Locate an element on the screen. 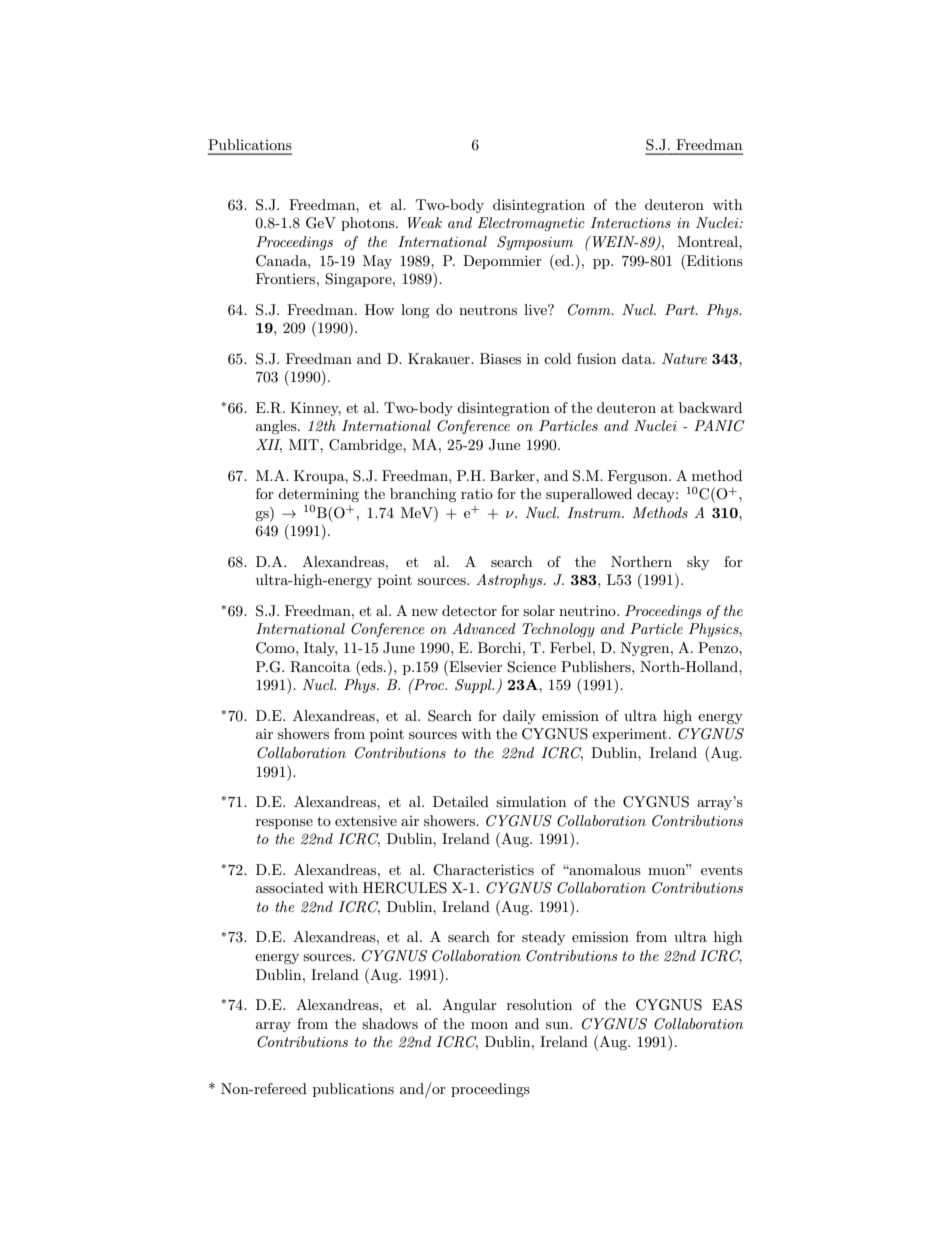 The image size is (952, 1233). shadows is located at coordinates (390, 1023).
